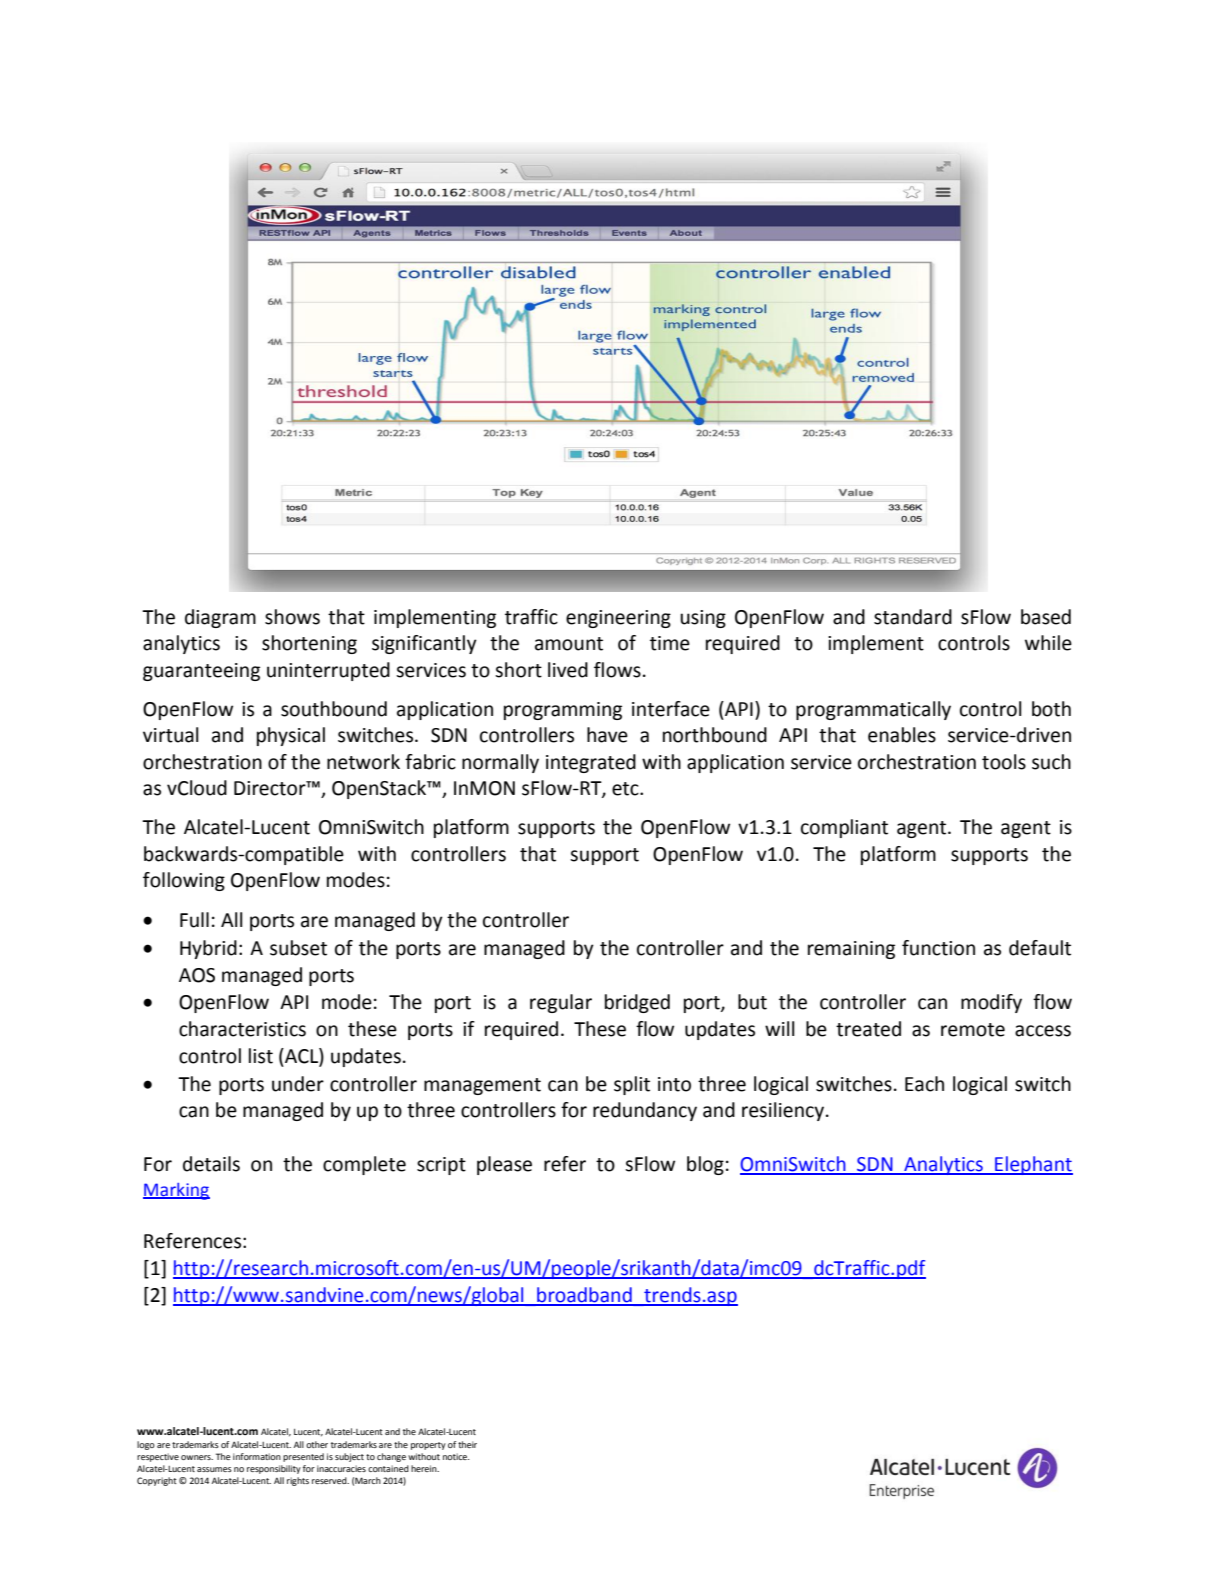 The image size is (1215, 1573). Describe the element at coordinates (194, 920) in the image. I see `Full` at that location.
